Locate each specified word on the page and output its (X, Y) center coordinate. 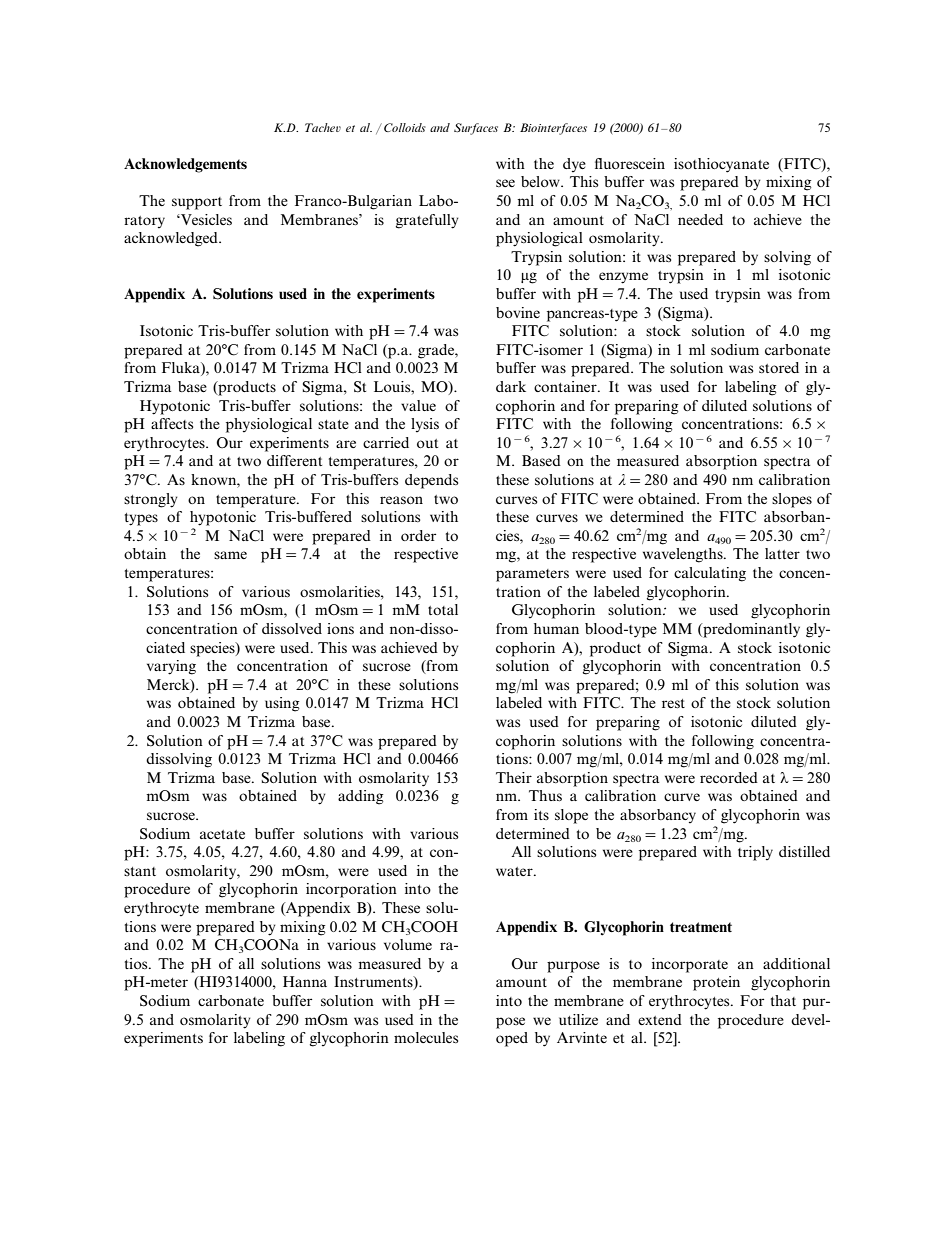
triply (755, 853)
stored (779, 367)
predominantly (750, 630)
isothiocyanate (721, 165)
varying (171, 667)
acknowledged (172, 239)
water (515, 871)
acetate (222, 834)
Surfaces (476, 129)
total (443, 609)
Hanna (305, 981)
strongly (151, 500)
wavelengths (684, 555)
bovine (518, 312)
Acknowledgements (185, 165)
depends (431, 481)
